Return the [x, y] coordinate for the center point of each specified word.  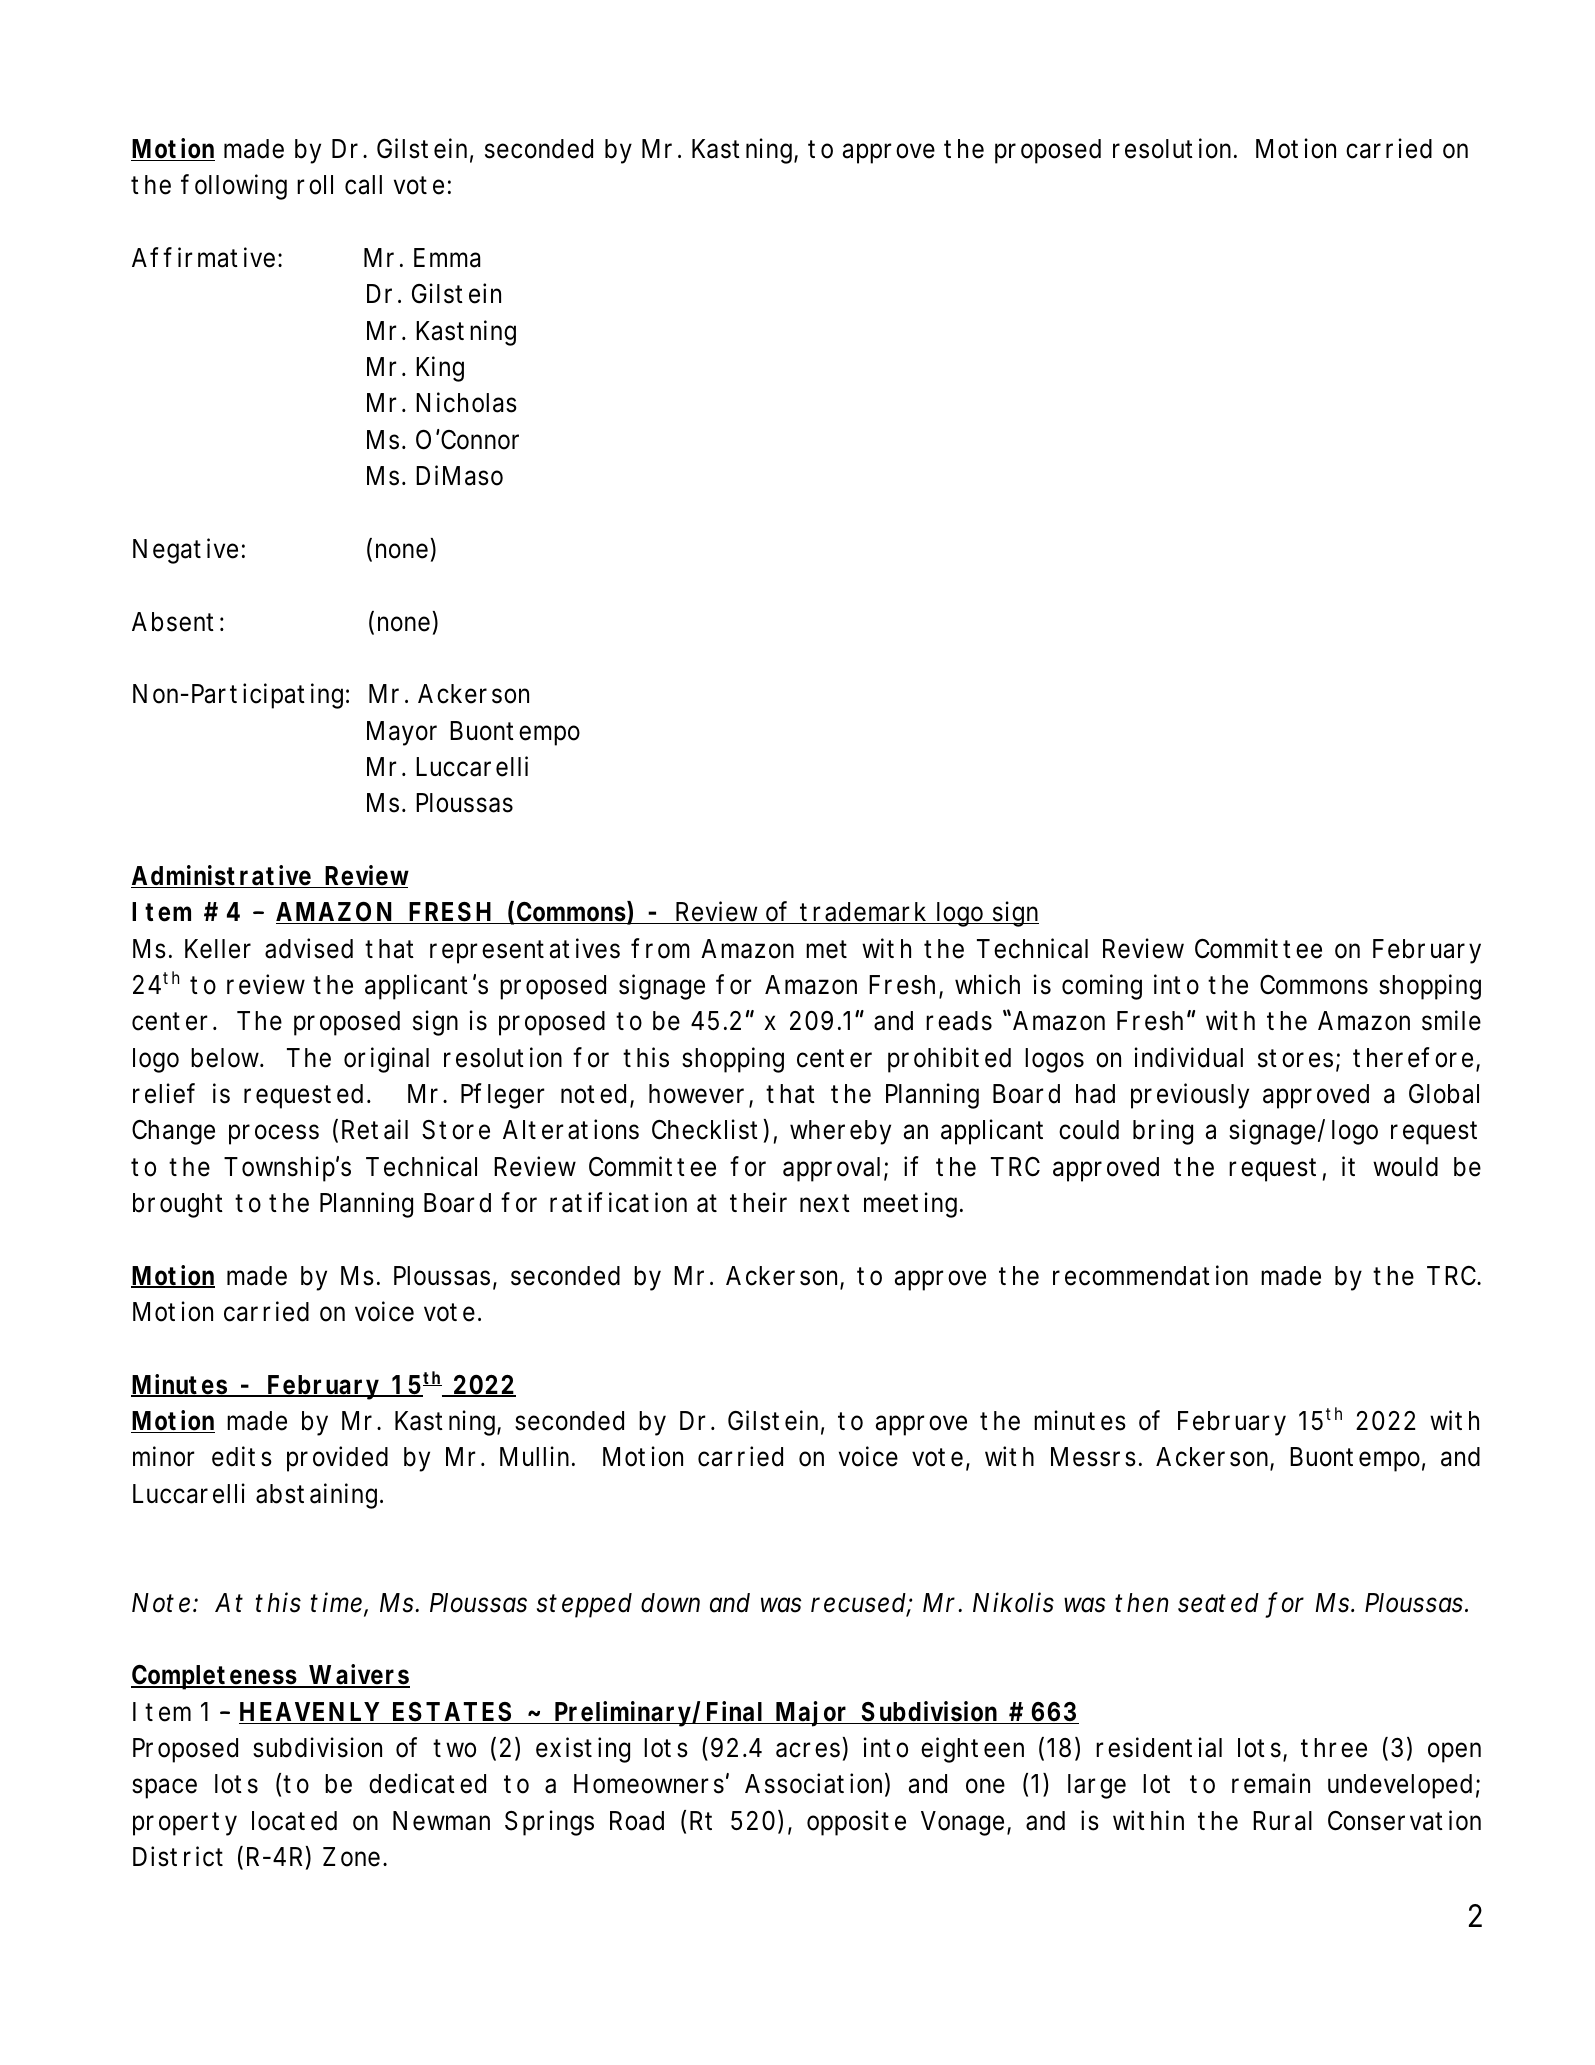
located [294, 1821]
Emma [447, 258]
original [386, 1060]
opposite [856, 1823]
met [826, 949]
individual [1189, 1057]
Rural [1282, 1821]
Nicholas [466, 402]
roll [315, 185]
